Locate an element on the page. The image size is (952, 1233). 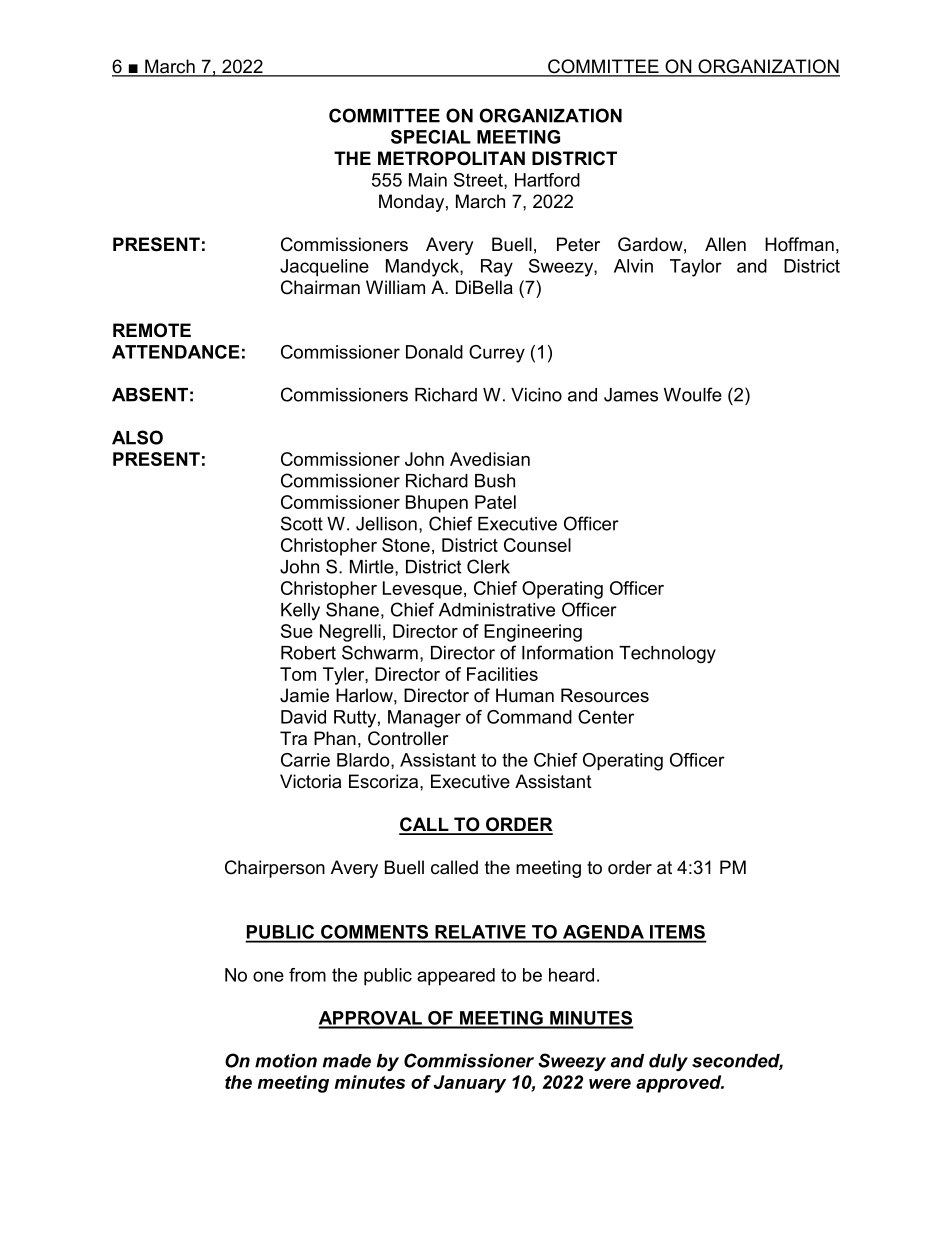
ALSO is located at coordinates (137, 437).
